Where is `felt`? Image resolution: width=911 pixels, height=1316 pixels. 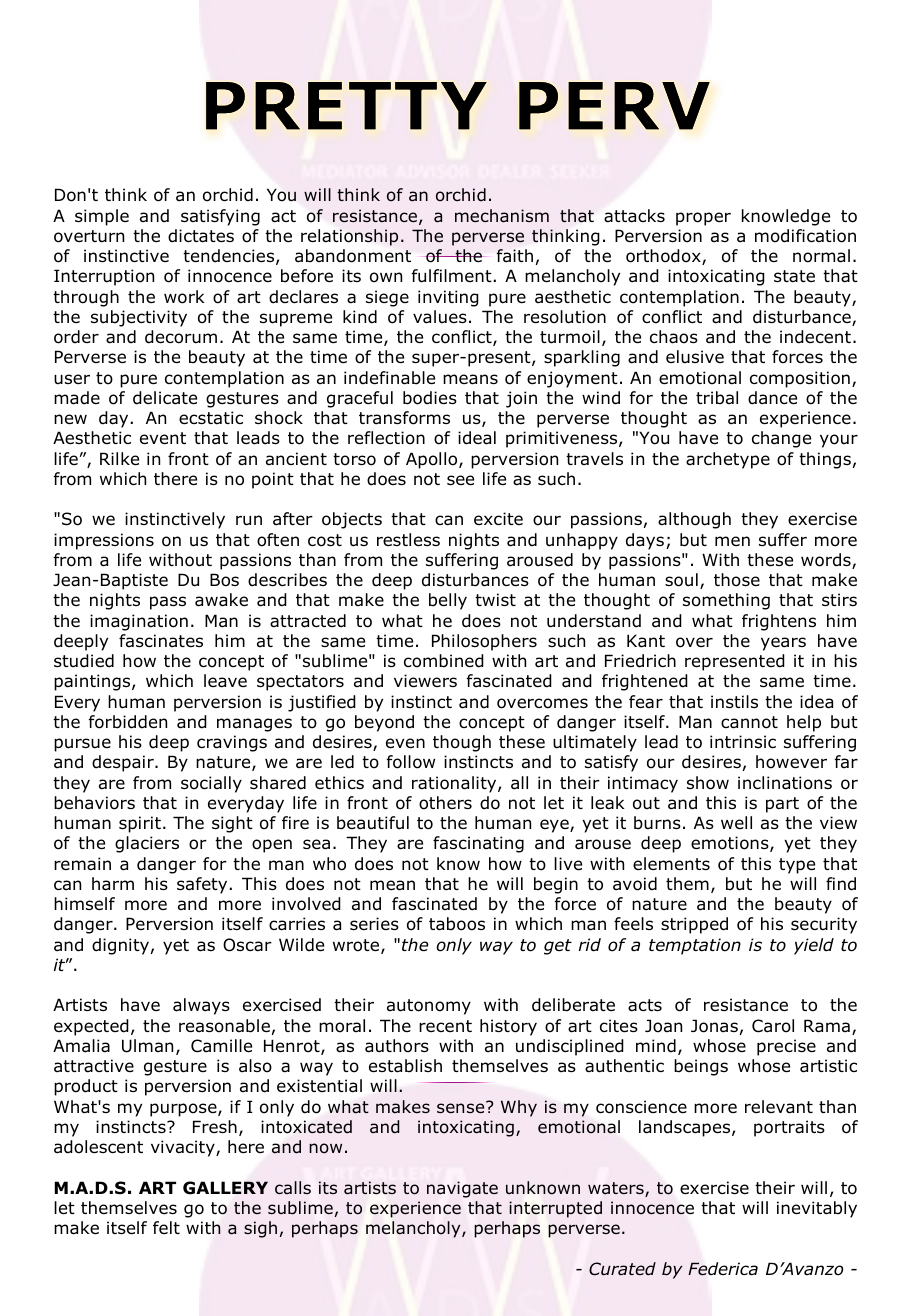
felt is located at coordinates (166, 1227).
